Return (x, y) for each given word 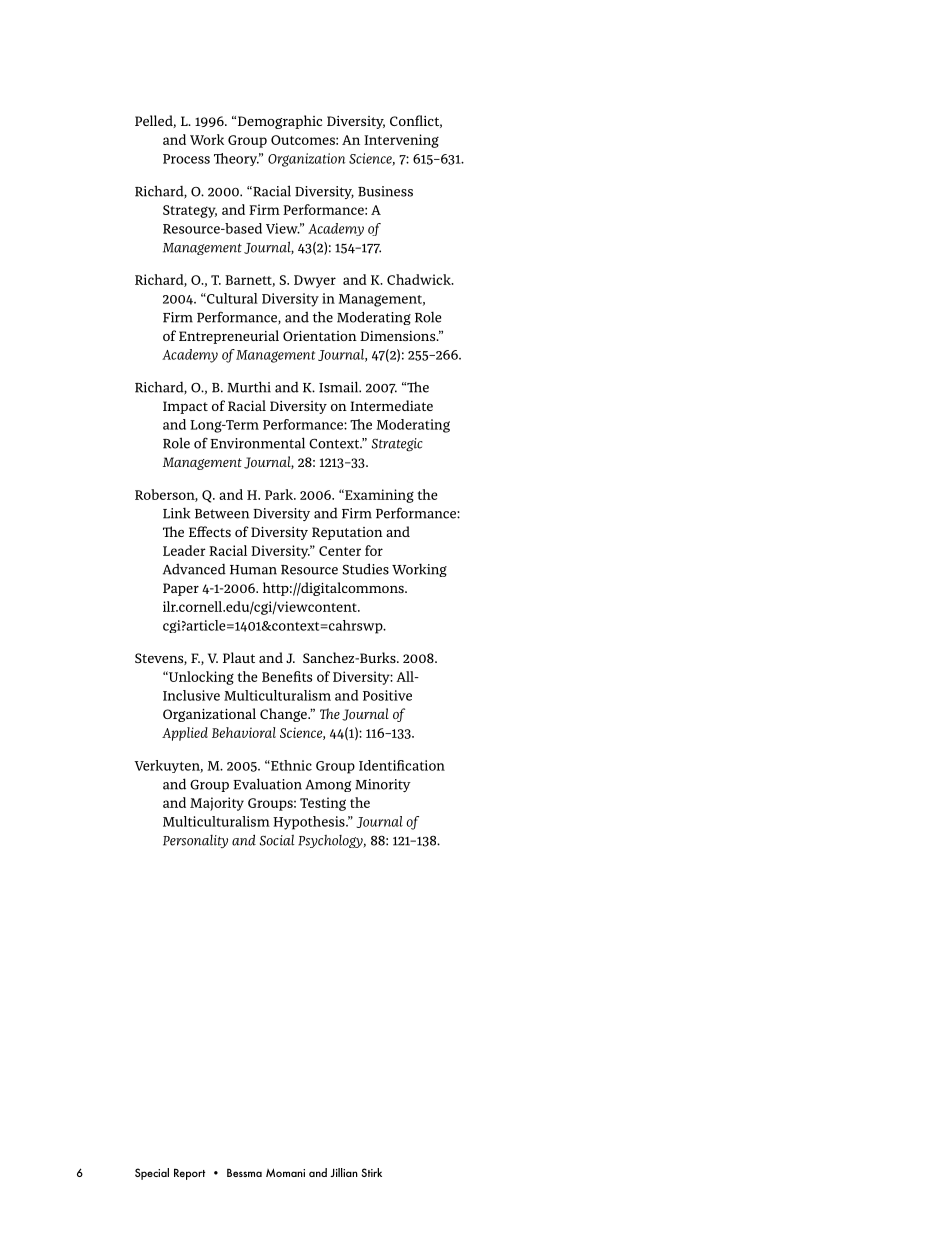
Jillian (344, 1172)
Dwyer (315, 281)
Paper (181, 589)
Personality (195, 841)
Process (186, 159)
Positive (387, 695)
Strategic (397, 444)
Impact (185, 407)
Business (385, 191)
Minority (383, 785)
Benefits (287, 676)
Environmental (257, 443)
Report (189, 1174)
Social (277, 840)
